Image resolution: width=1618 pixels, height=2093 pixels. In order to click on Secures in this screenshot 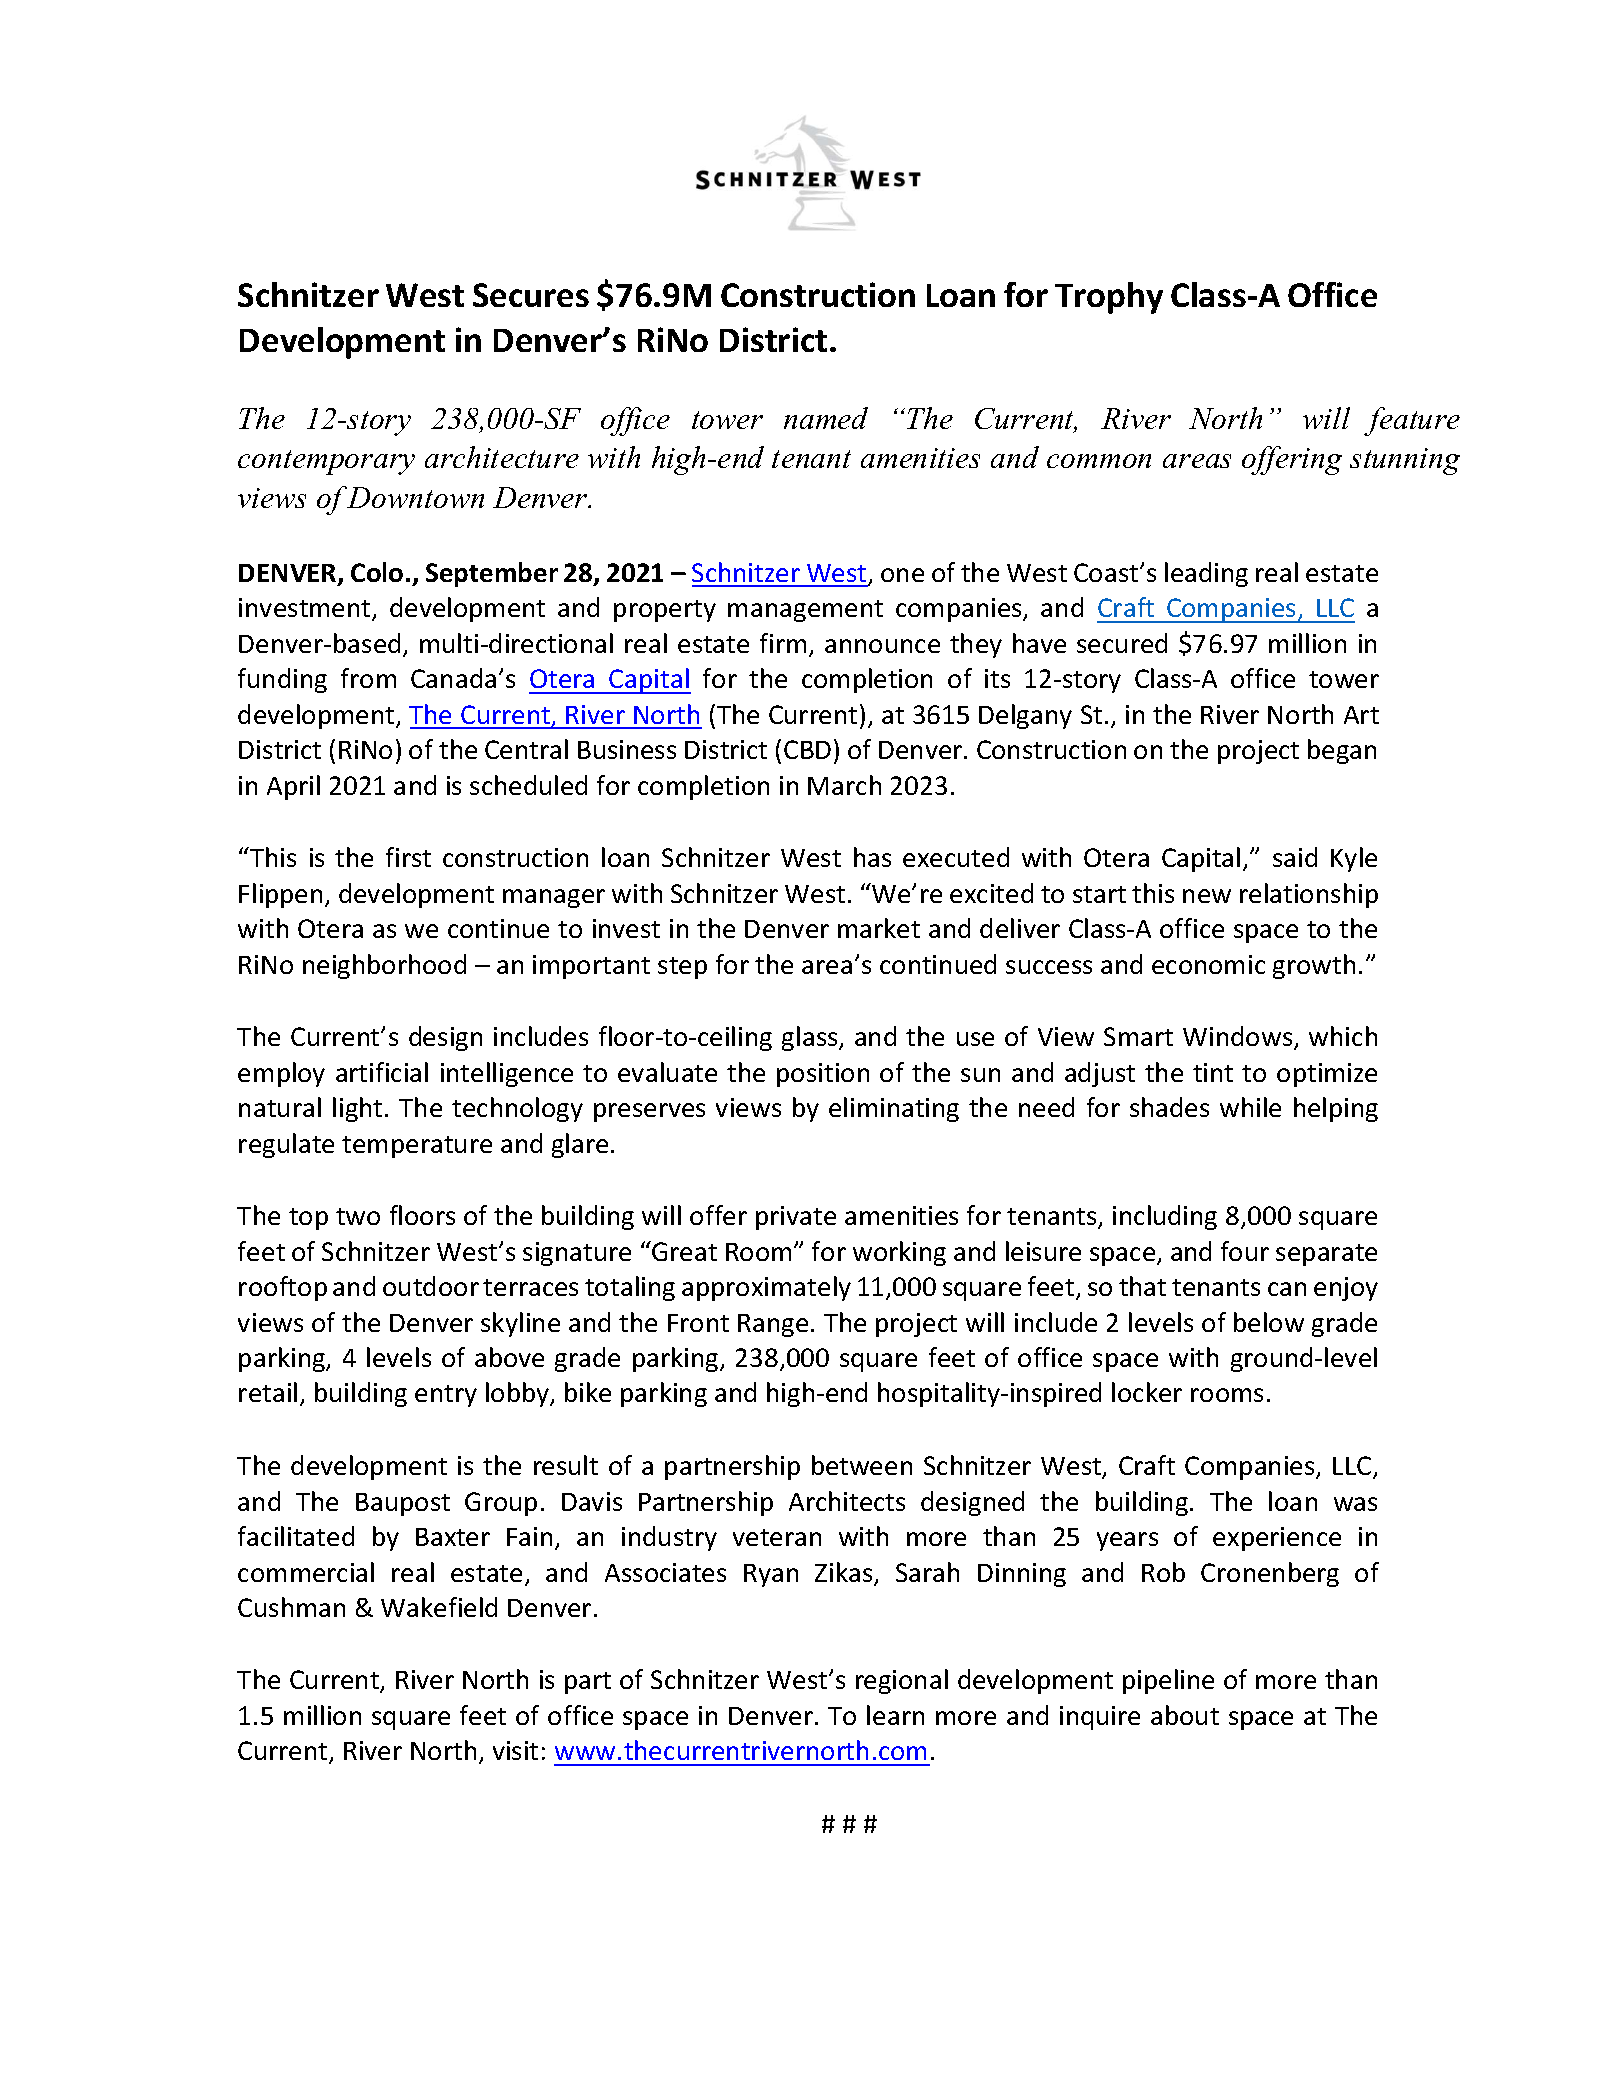, I will do `click(531, 295)`.
